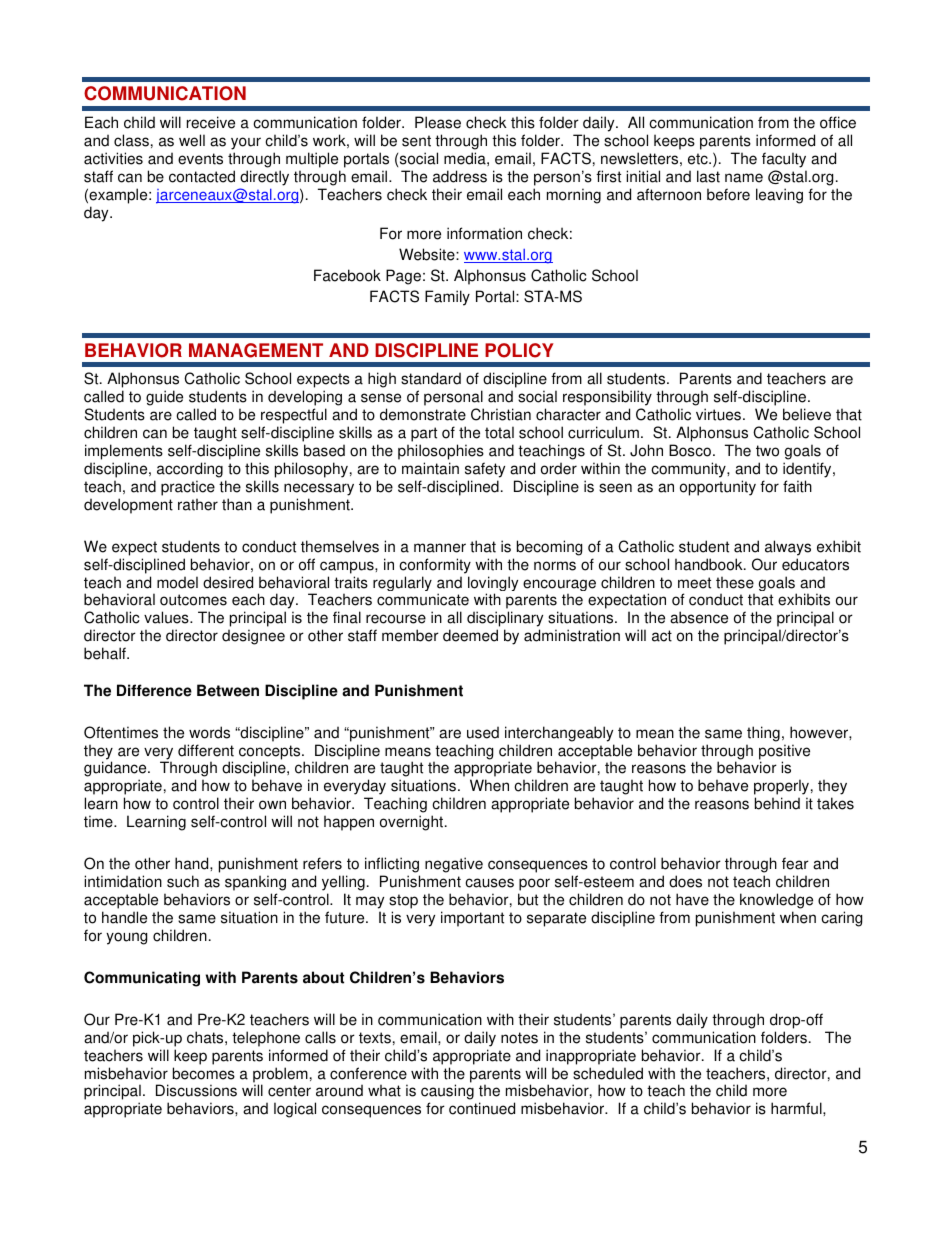 The width and height of the image is (952, 1233). I want to click on address, so click(460, 176).
